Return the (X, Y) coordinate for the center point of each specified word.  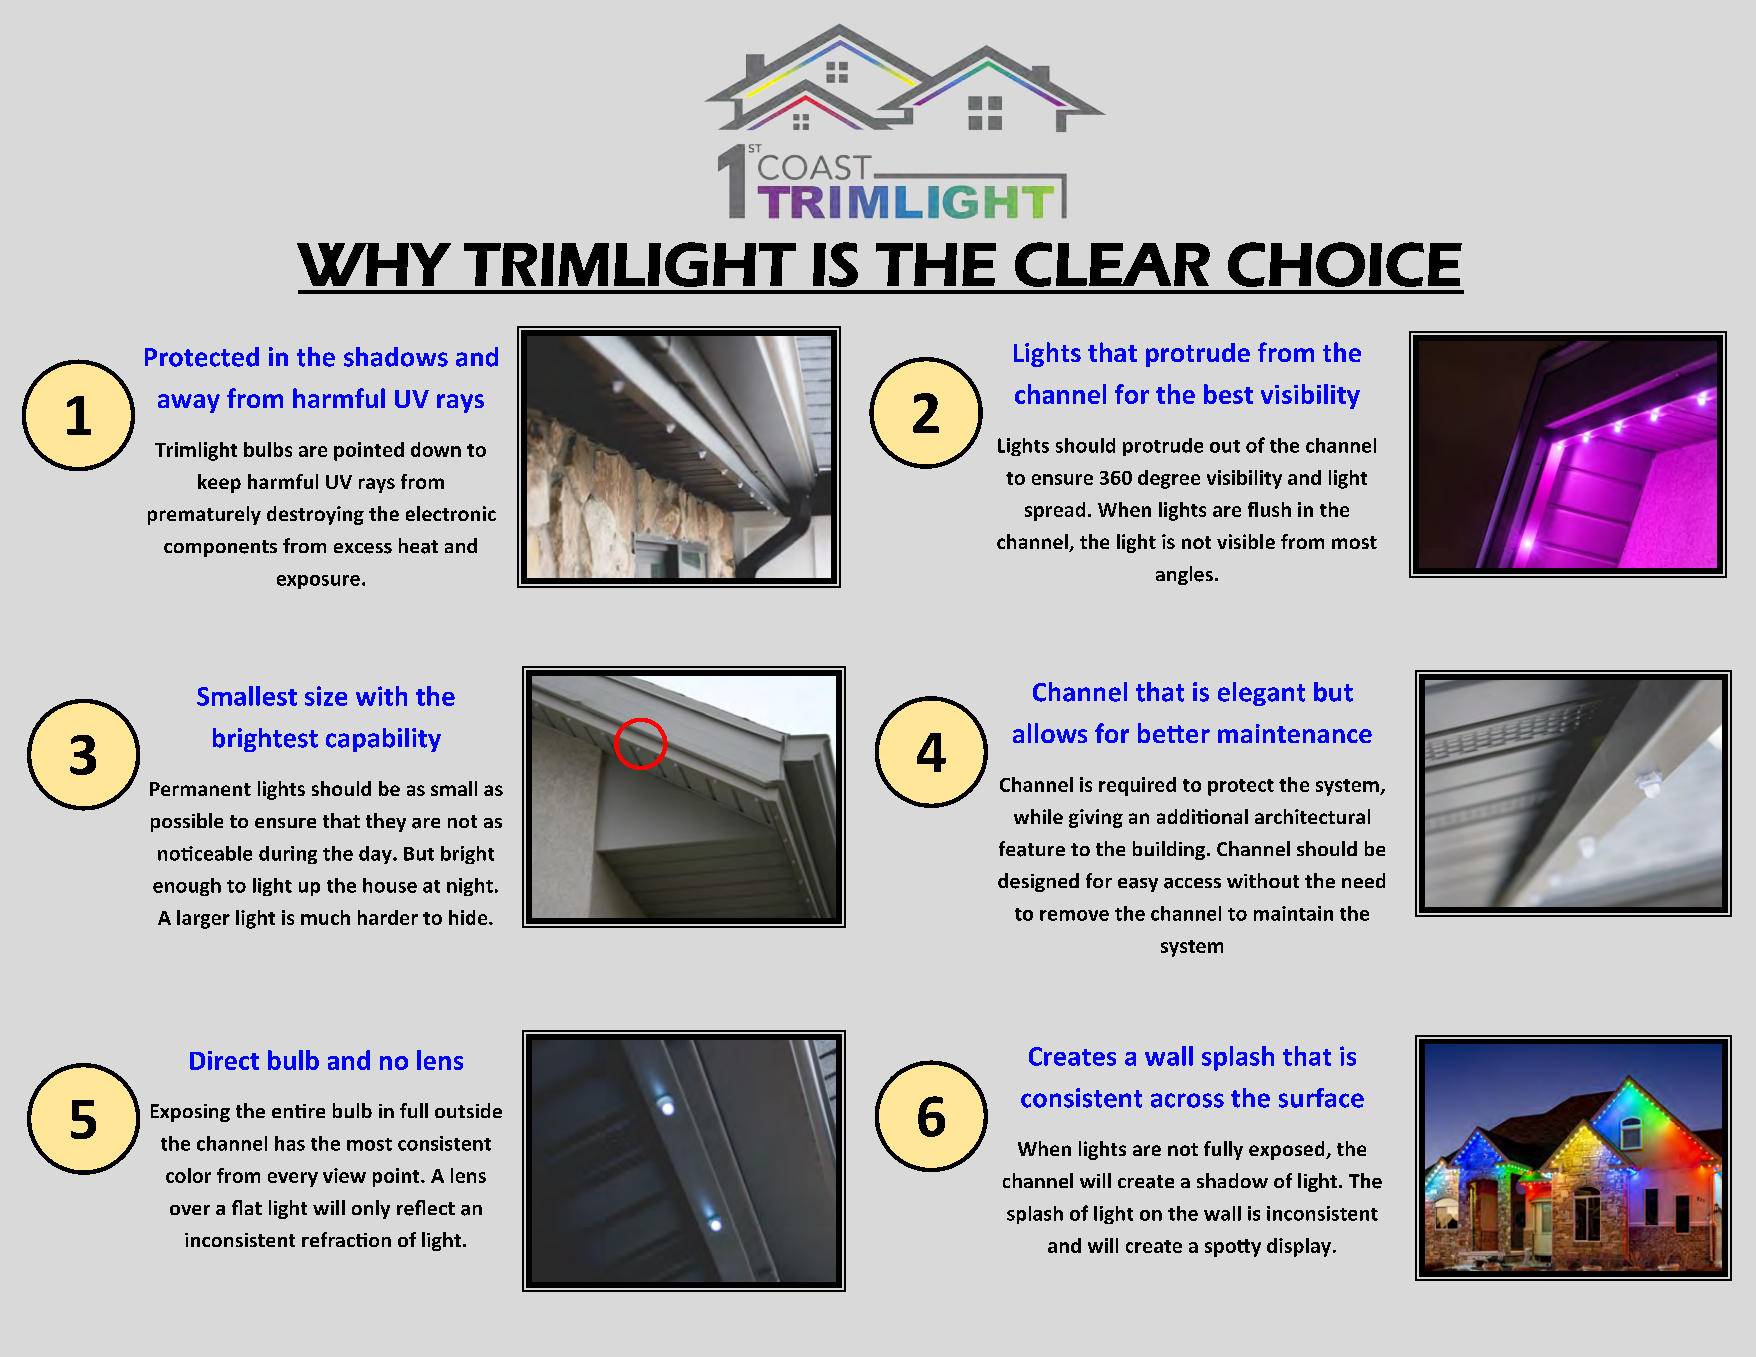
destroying (315, 515)
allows (1050, 733)
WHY (374, 264)
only (371, 1209)
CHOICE (1345, 264)
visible (1246, 541)
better (1174, 733)
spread (1055, 511)
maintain (1293, 913)
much (325, 917)
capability (383, 740)
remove (1074, 915)
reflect (426, 1208)
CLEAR (1112, 264)
